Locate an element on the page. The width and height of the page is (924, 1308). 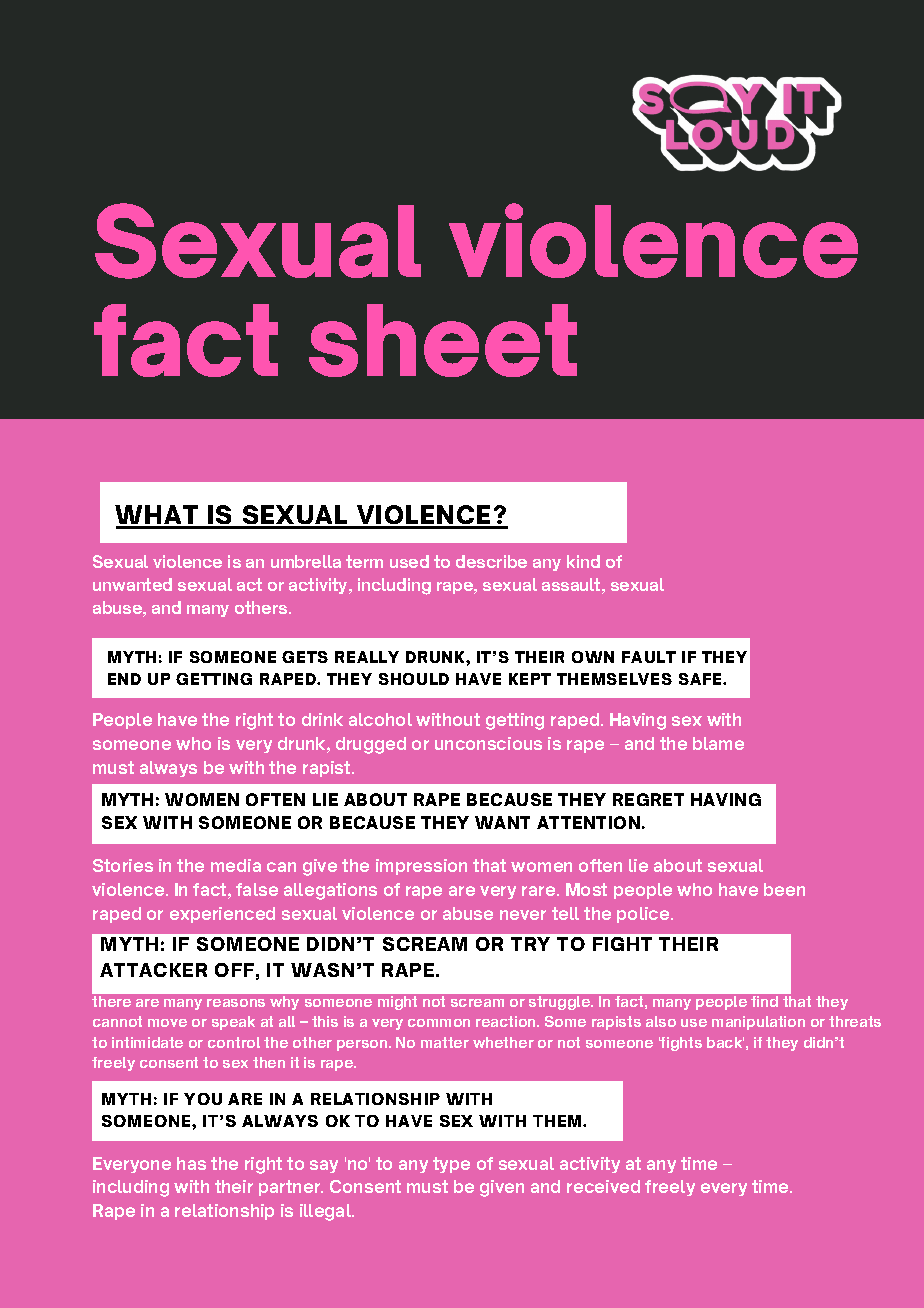
sheet is located at coordinates (443, 340).
